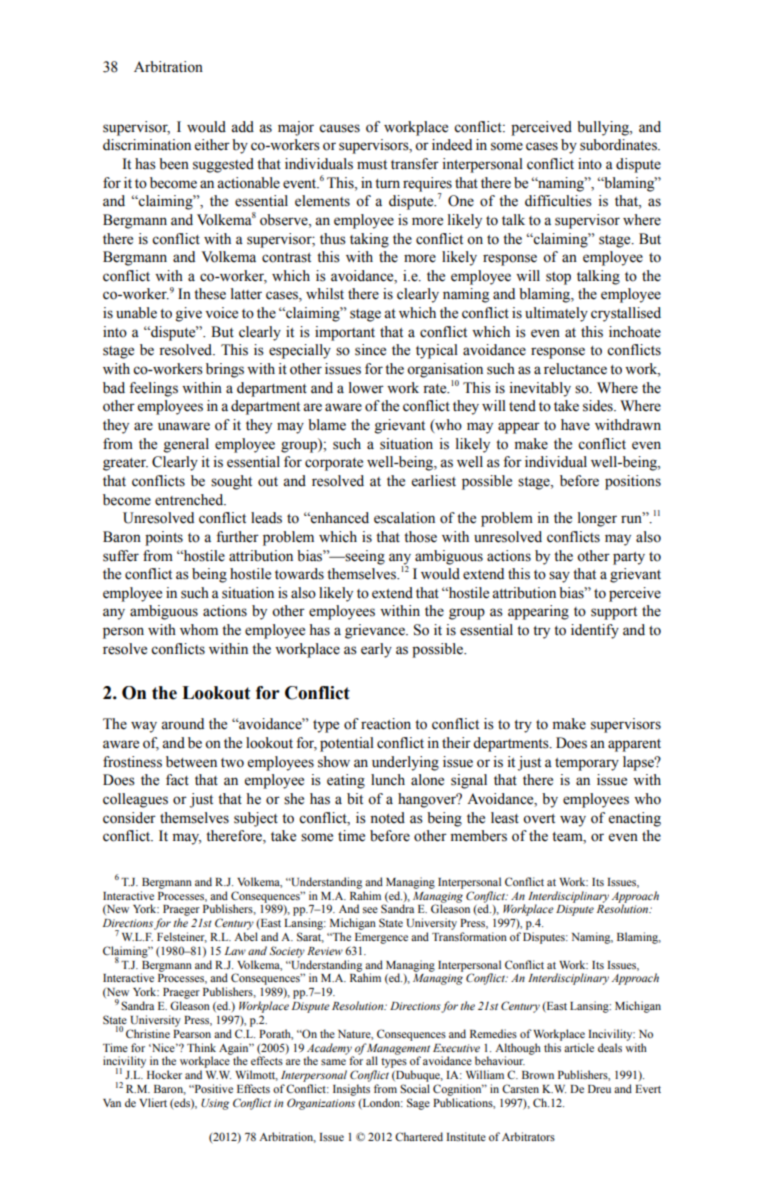  What do you see at coordinates (595, 631) in the screenshot?
I see `identify` at bounding box center [595, 631].
